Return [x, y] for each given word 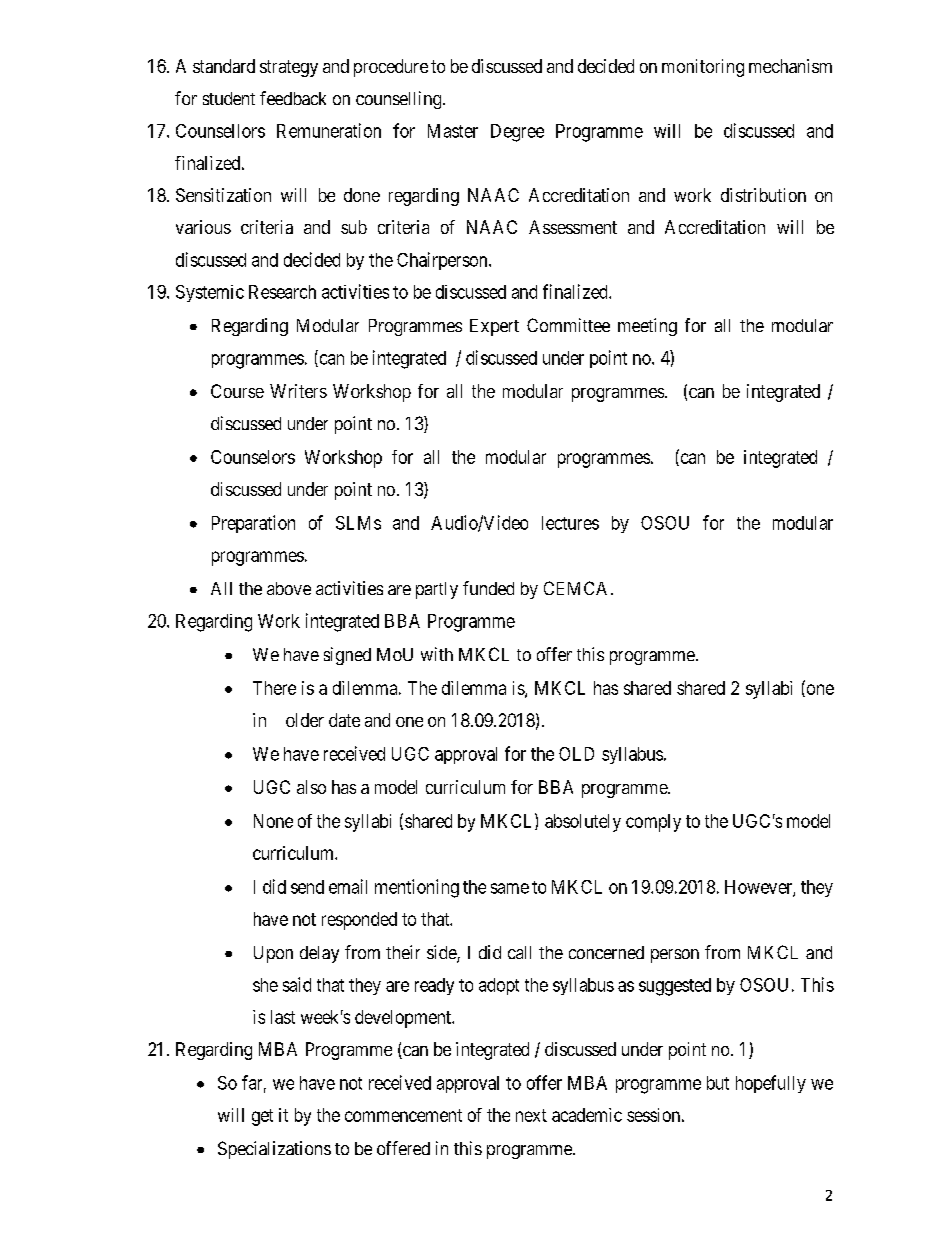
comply [653, 823]
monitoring [703, 68]
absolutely [583, 823]
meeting [647, 327]
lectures [570, 523]
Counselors [253, 457]
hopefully [771, 1084]
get [262, 1117]
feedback [293, 98]
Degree [517, 133]
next [531, 1115]
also [311, 787]
